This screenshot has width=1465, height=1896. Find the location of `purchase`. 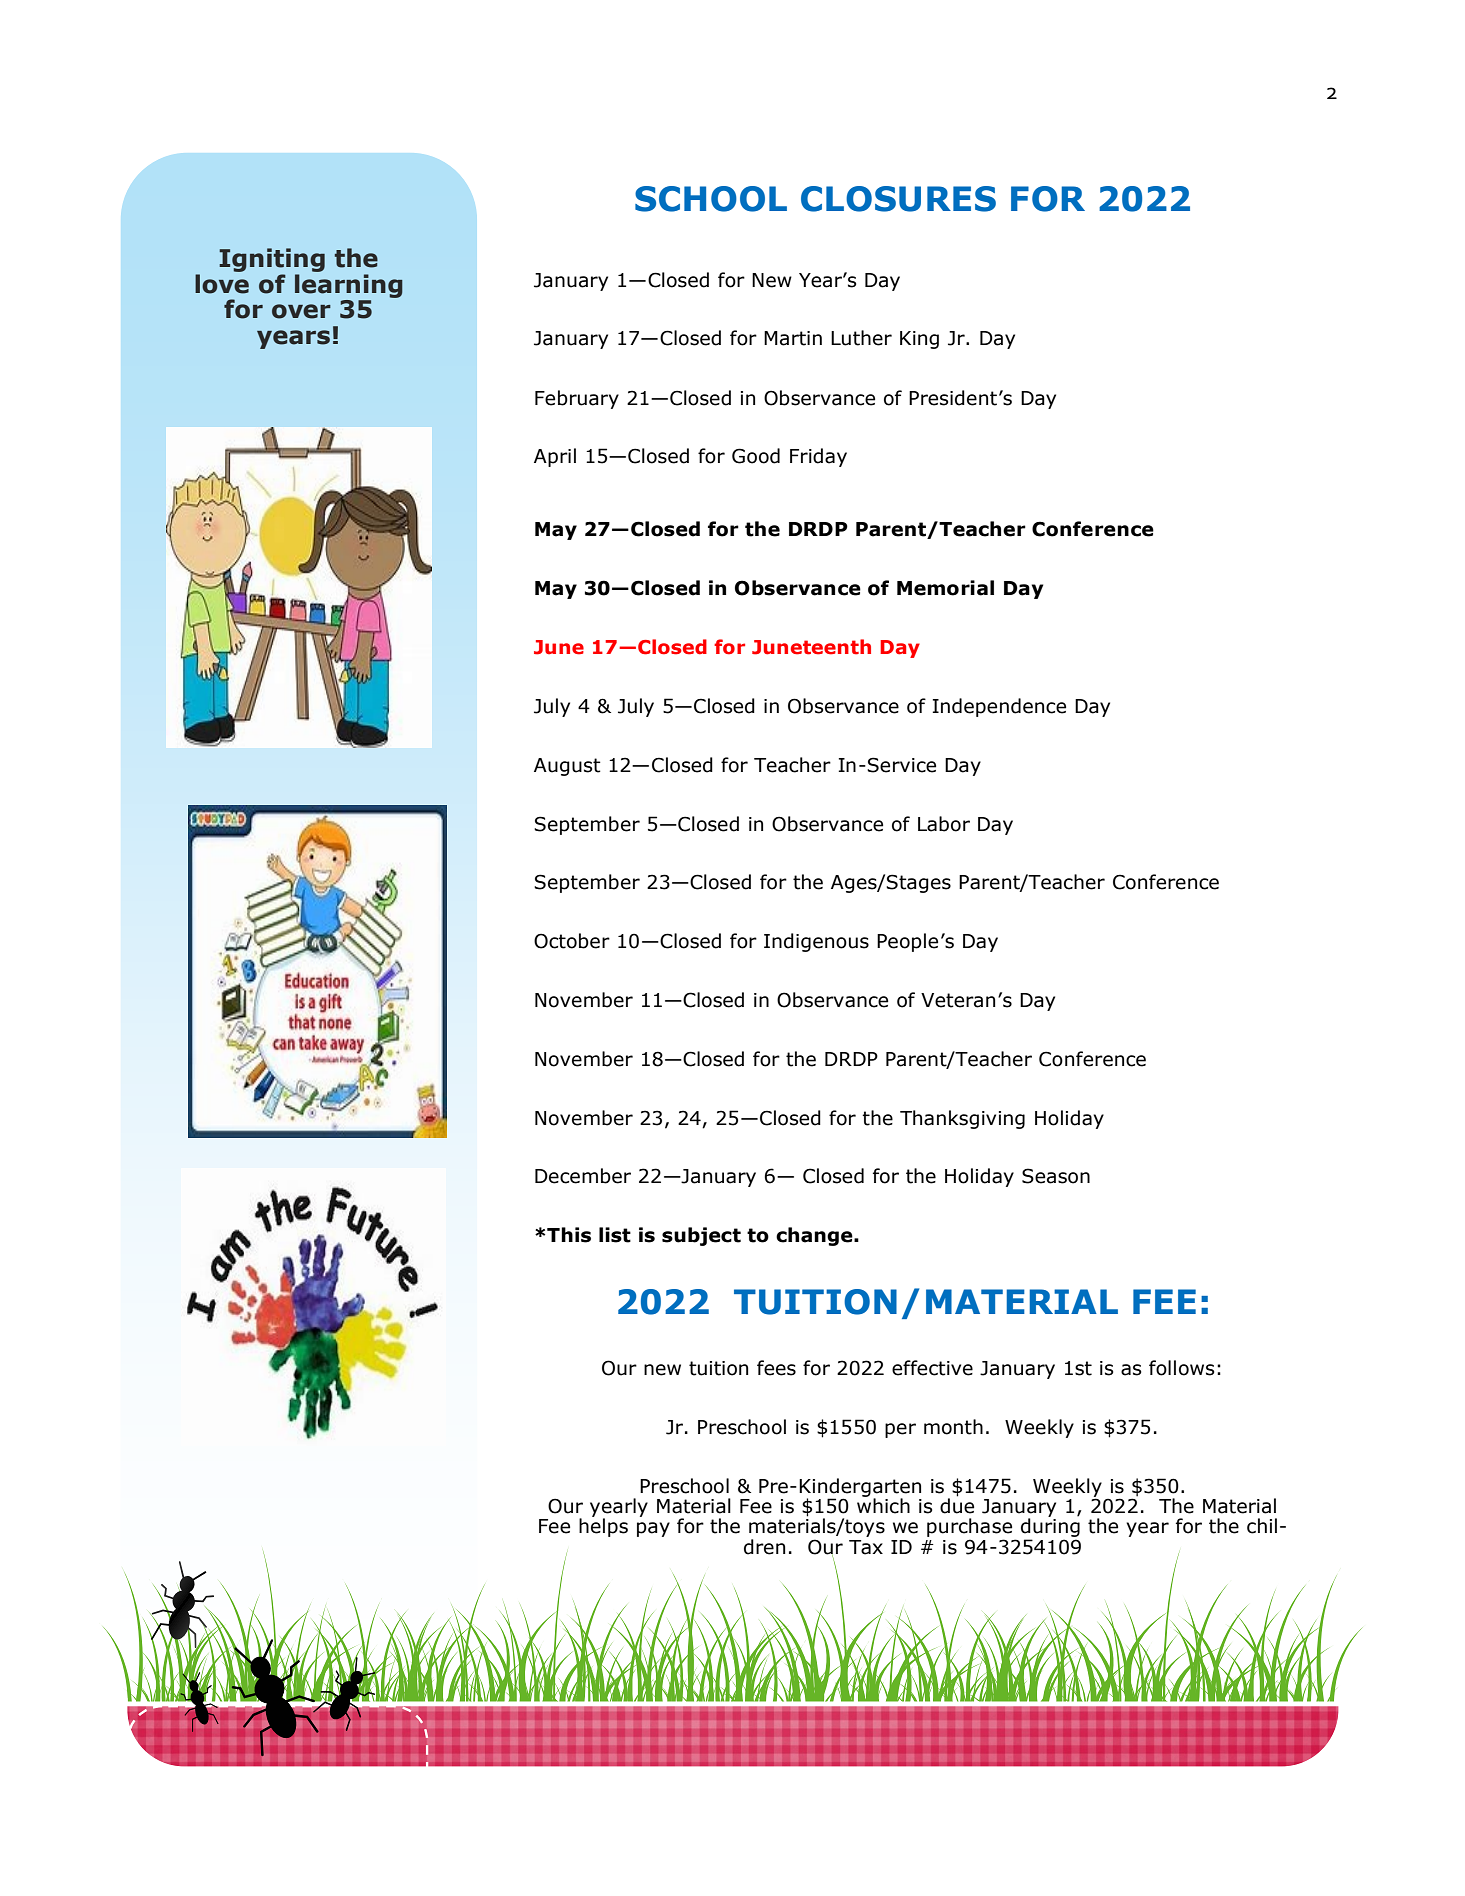

purchase is located at coordinates (971, 1529).
